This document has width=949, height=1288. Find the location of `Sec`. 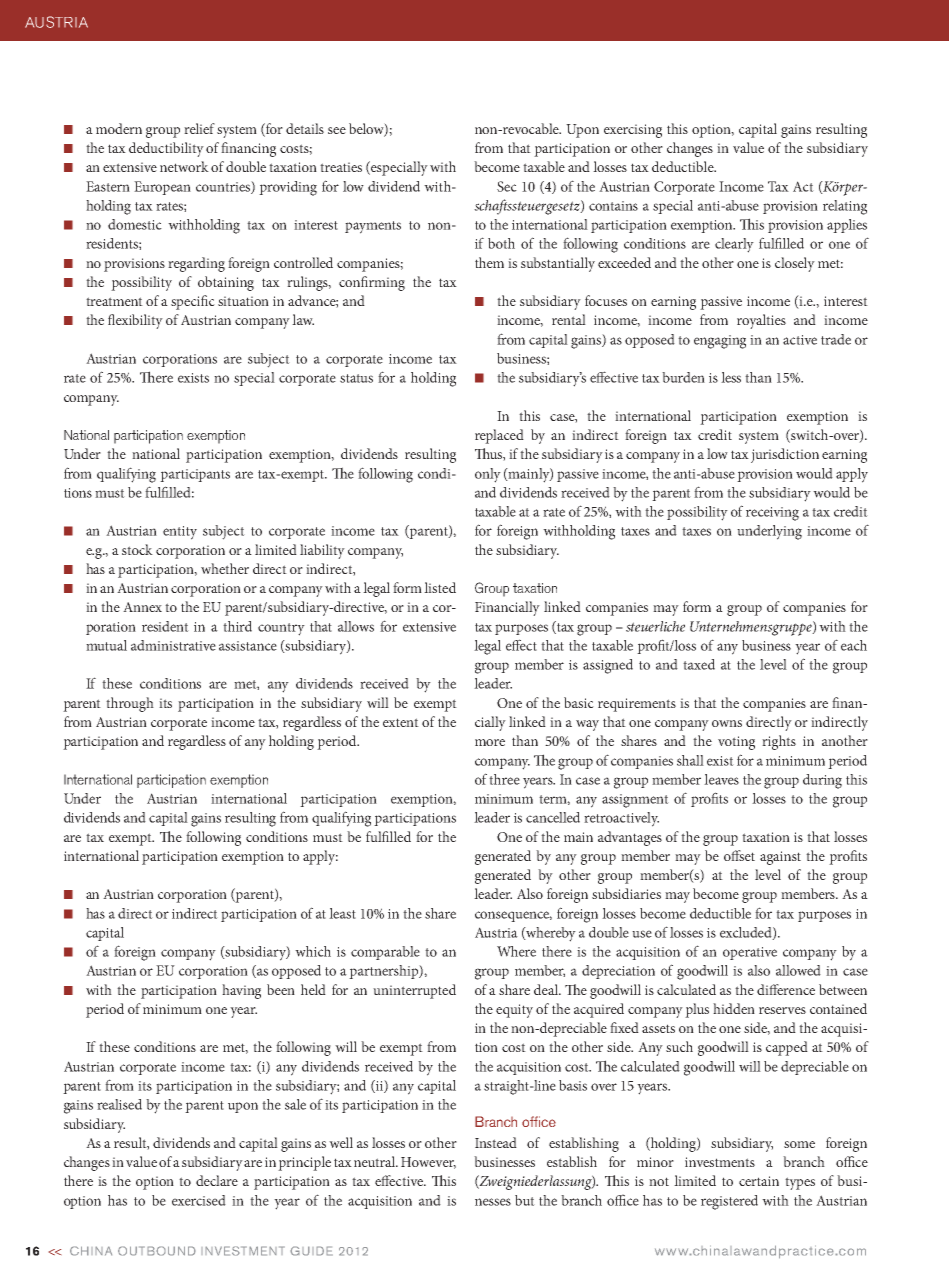

Sec is located at coordinates (507, 186).
